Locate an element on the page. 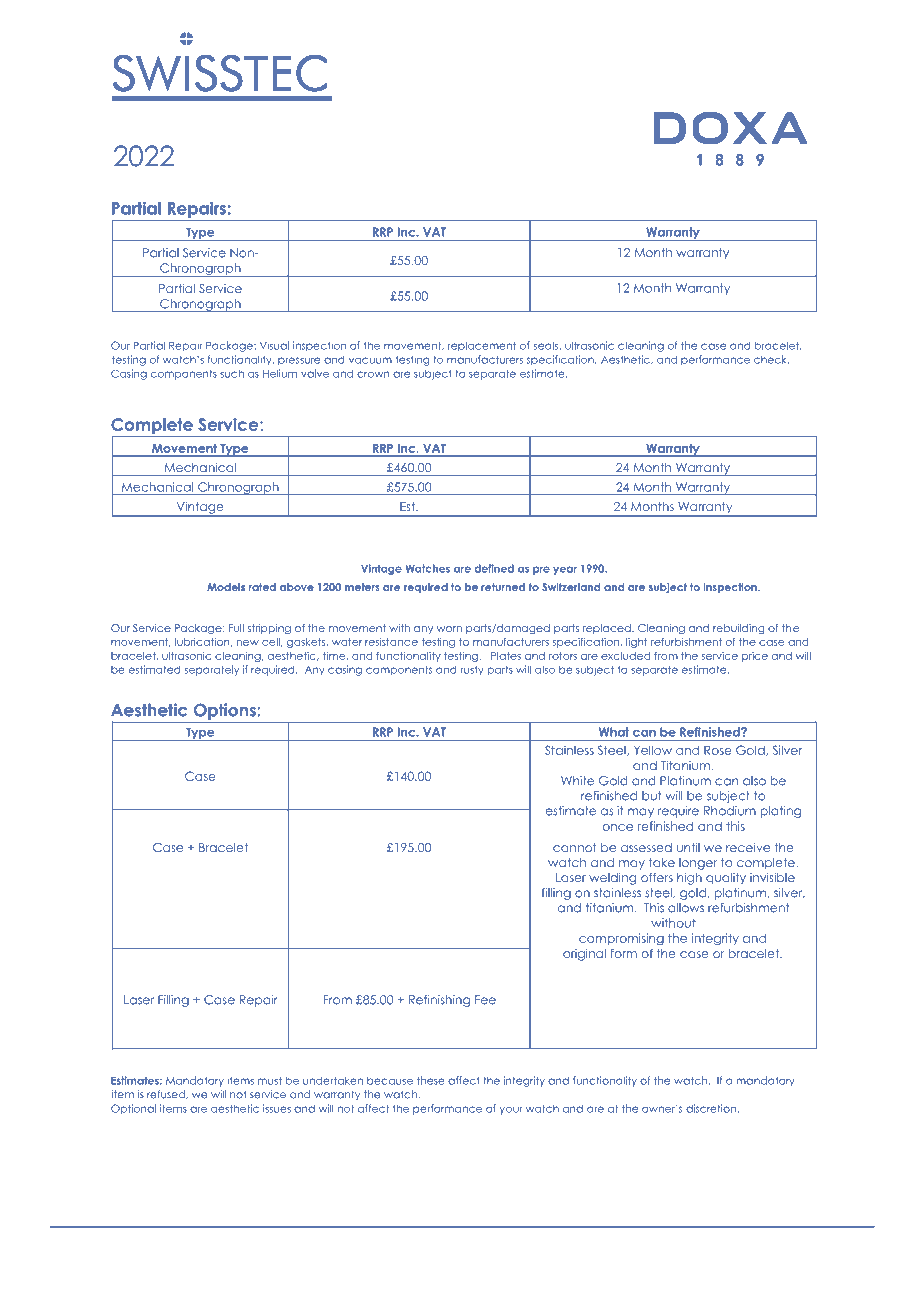  crown is located at coordinates (373, 374).
